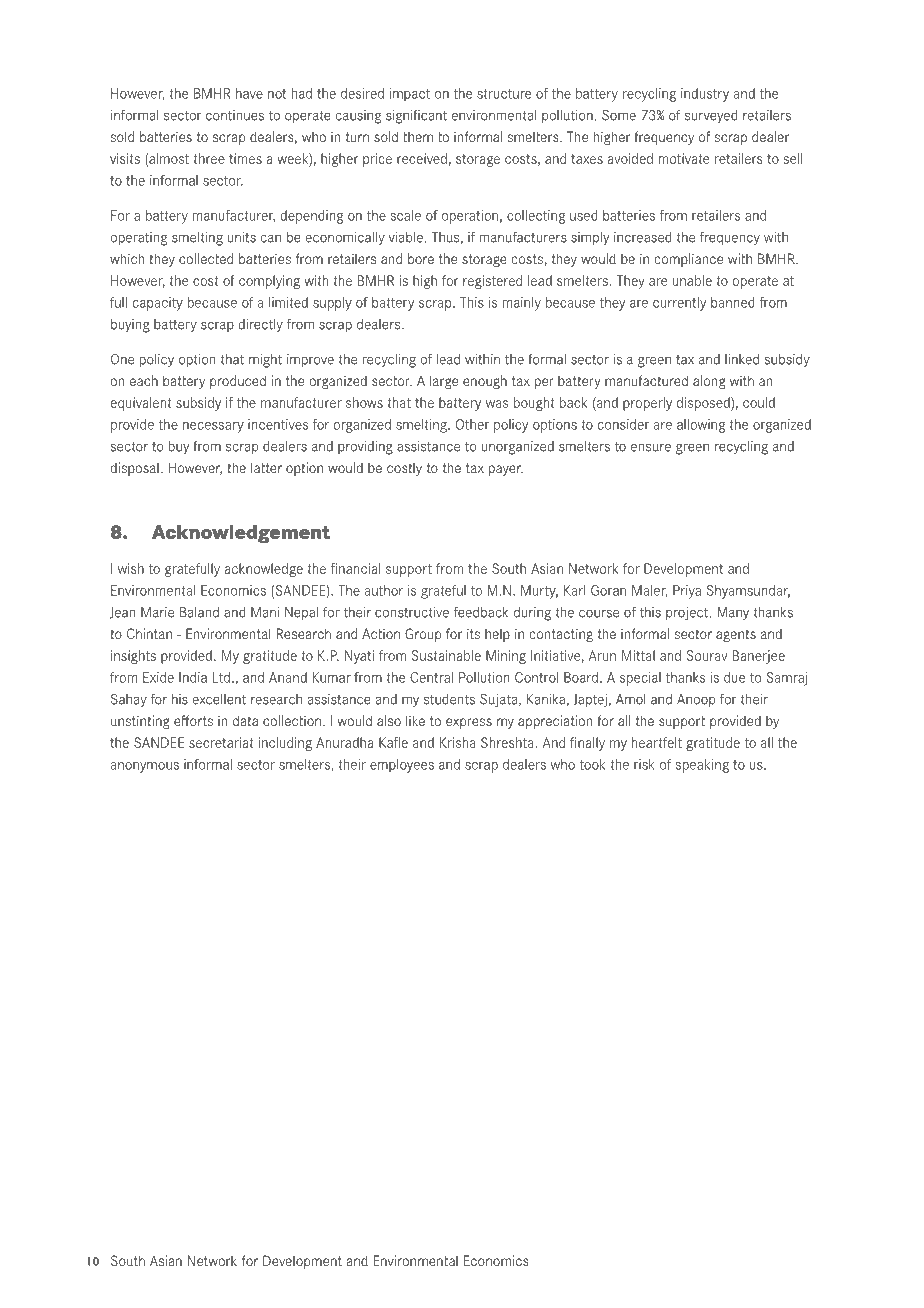 The image size is (924, 1308). What do you see at coordinates (213, 427) in the image?
I see `necessary` at bounding box center [213, 427].
